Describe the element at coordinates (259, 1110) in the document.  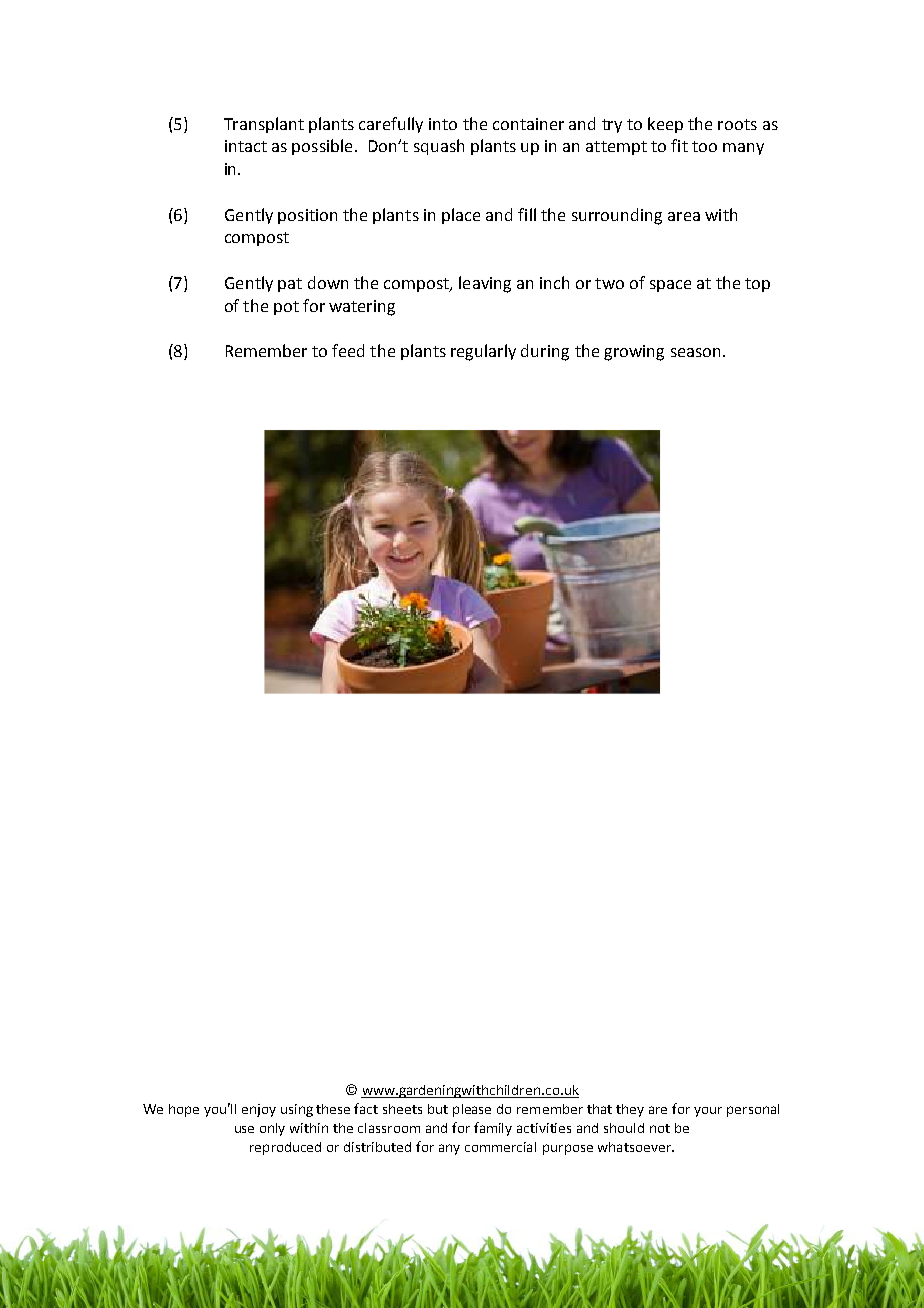
I see `enjoy` at that location.
